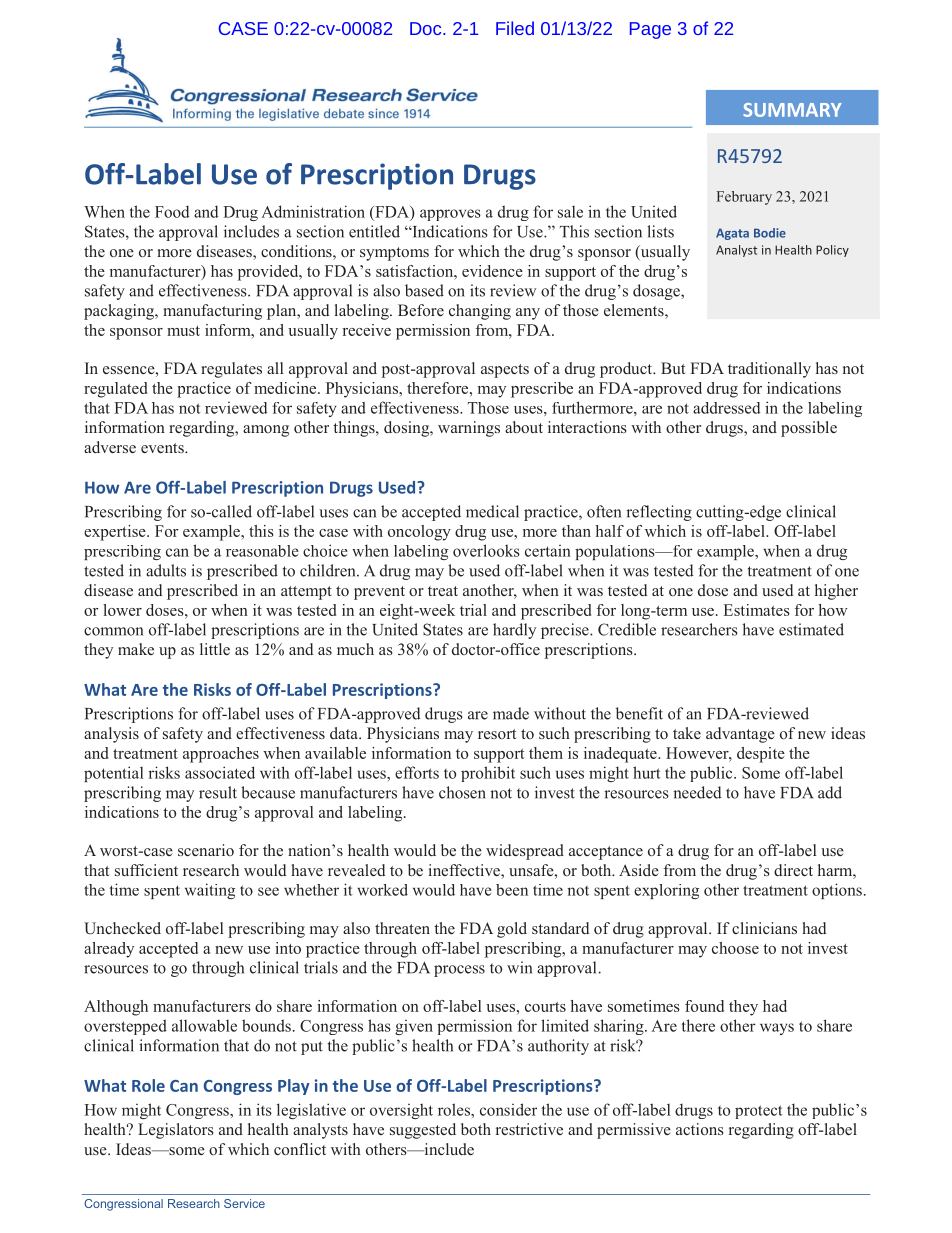 The image size is (952, 1233). Describe the element at coordinates (215, 649) in the page. I see `little` at that location.
